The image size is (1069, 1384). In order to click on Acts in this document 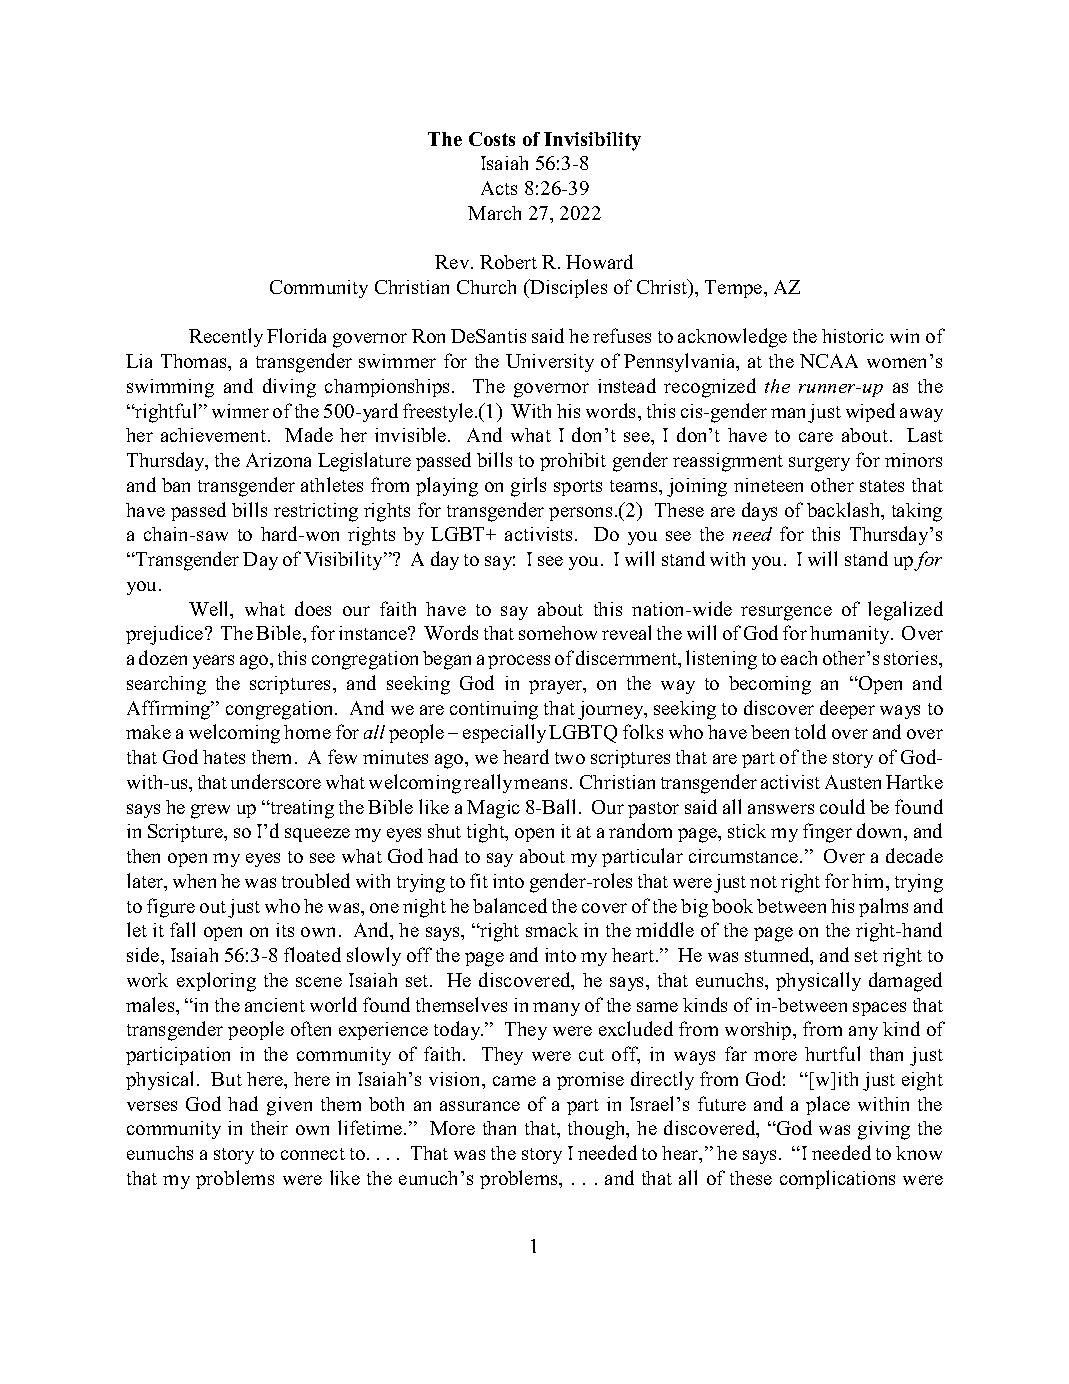, I will do `click(499, 188)`.
